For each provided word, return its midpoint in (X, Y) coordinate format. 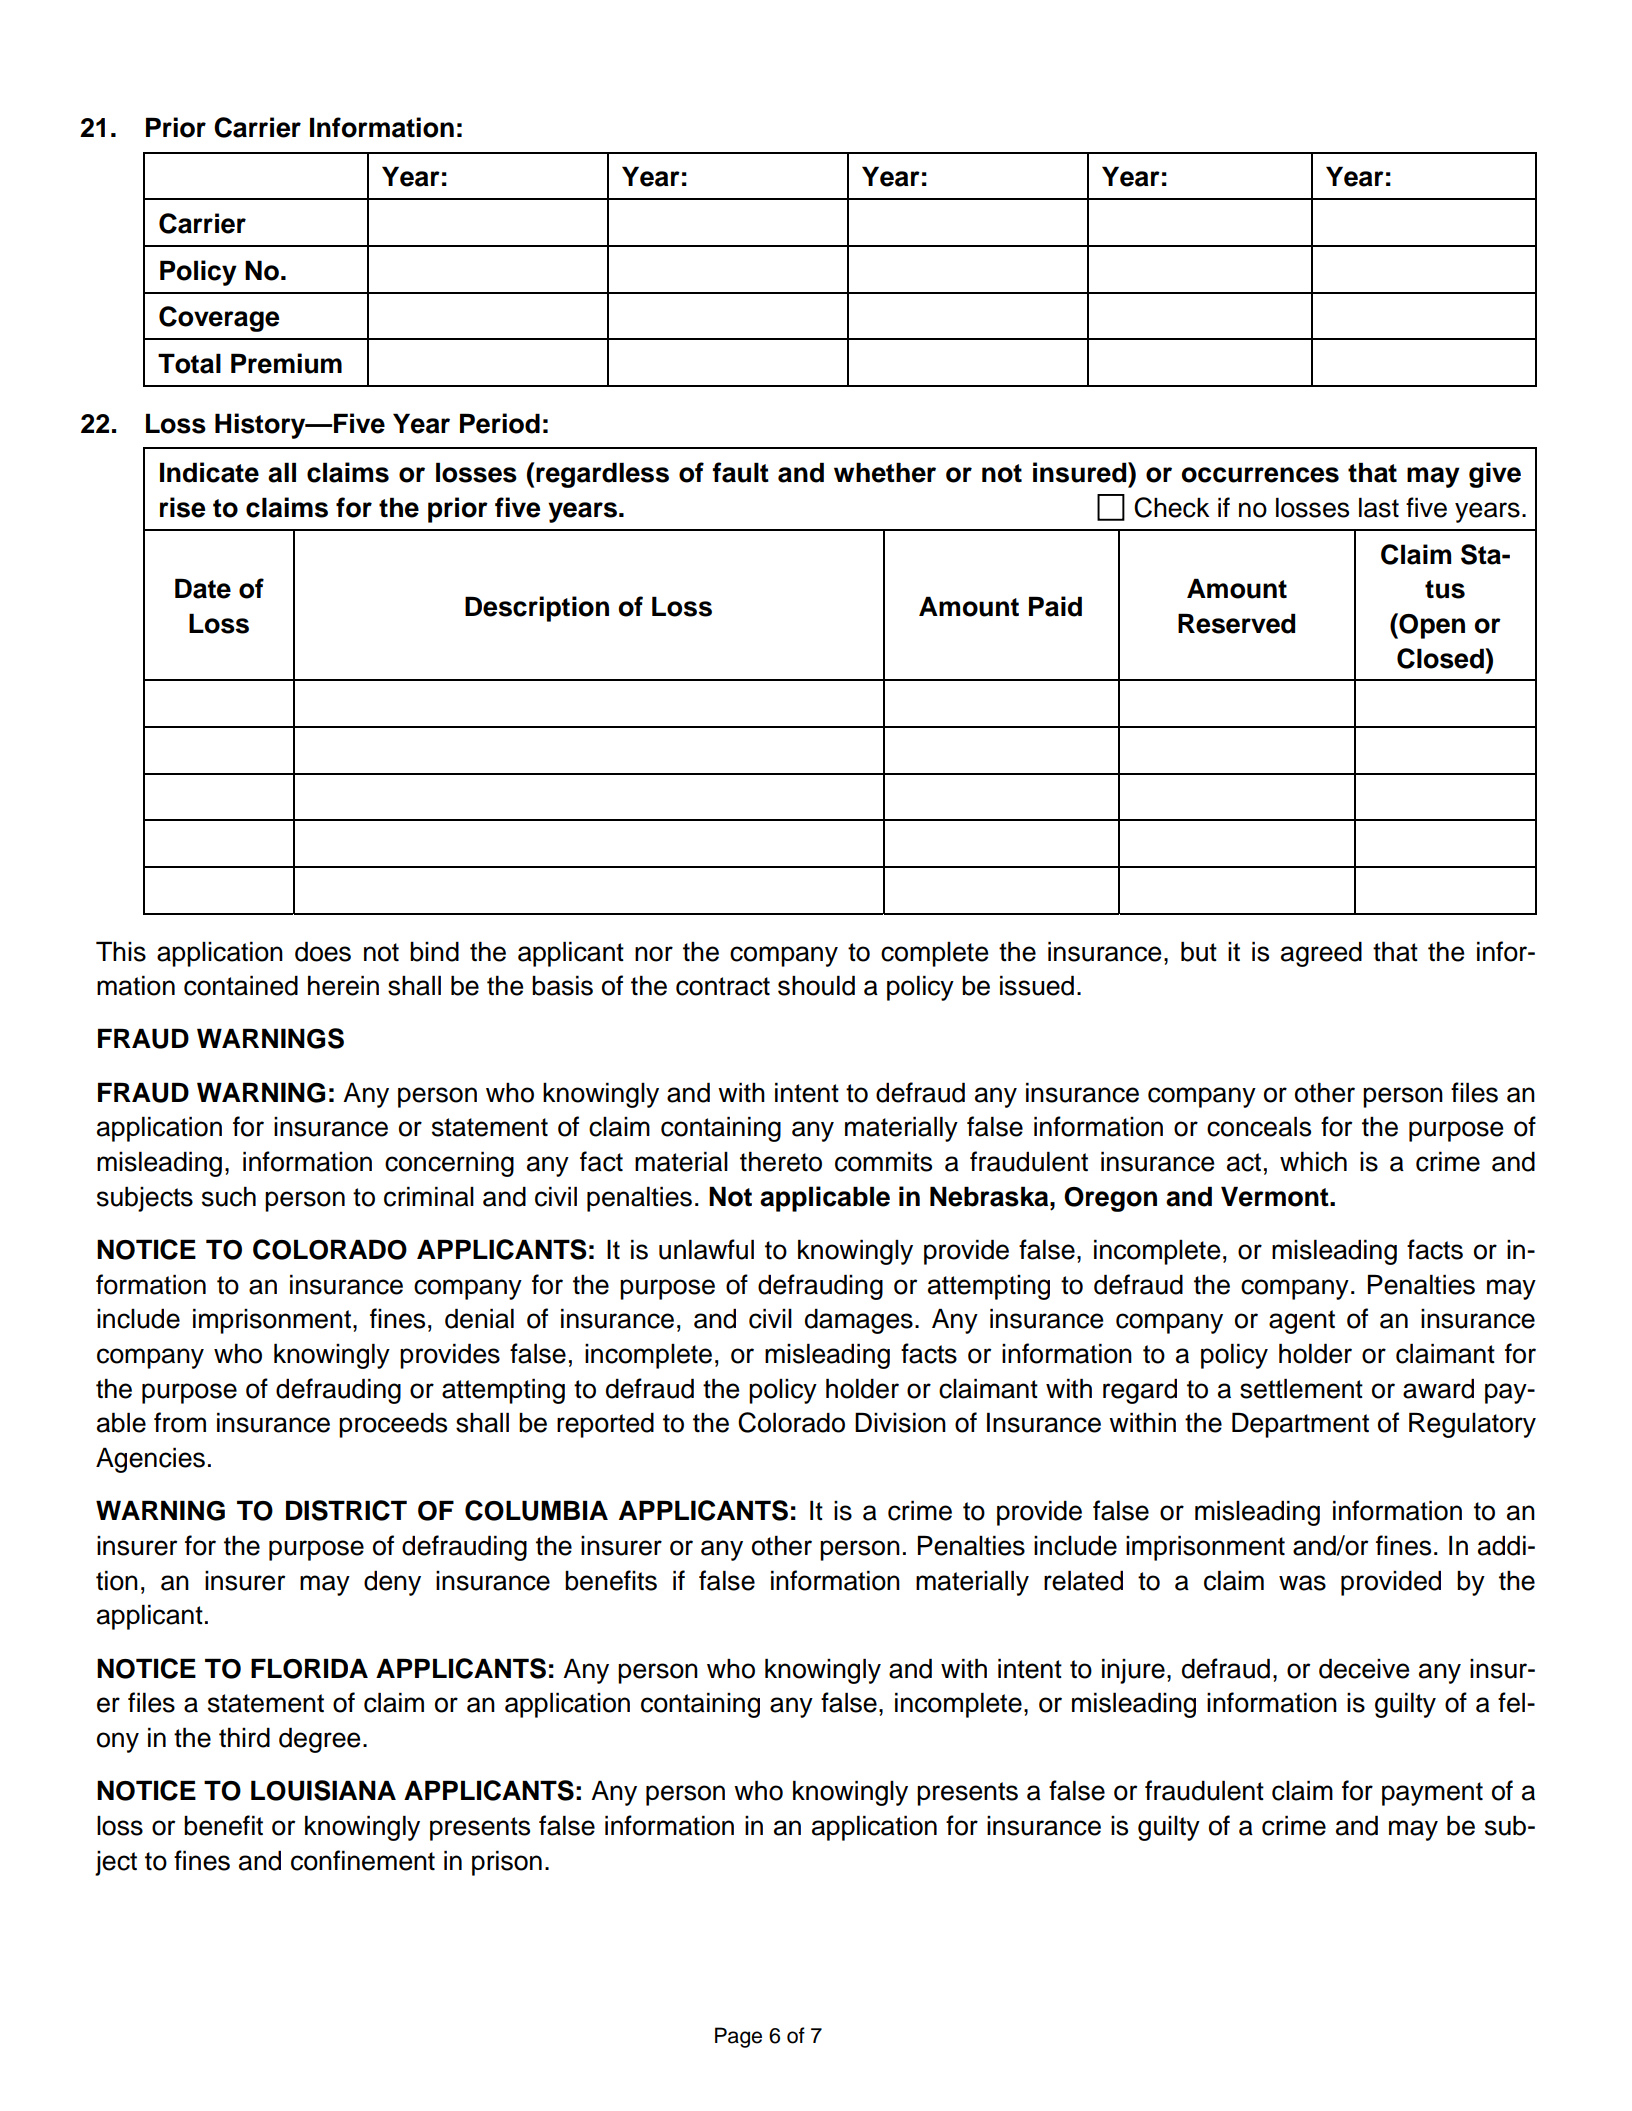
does (323, 951)
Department (1300, 1425)
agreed (1321, 954)
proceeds (393, 1425)
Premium (286, 363)
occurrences (1260, 475)
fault (741, 472)
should (816, 985)
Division (900, 1422)
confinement (363, 1860)
